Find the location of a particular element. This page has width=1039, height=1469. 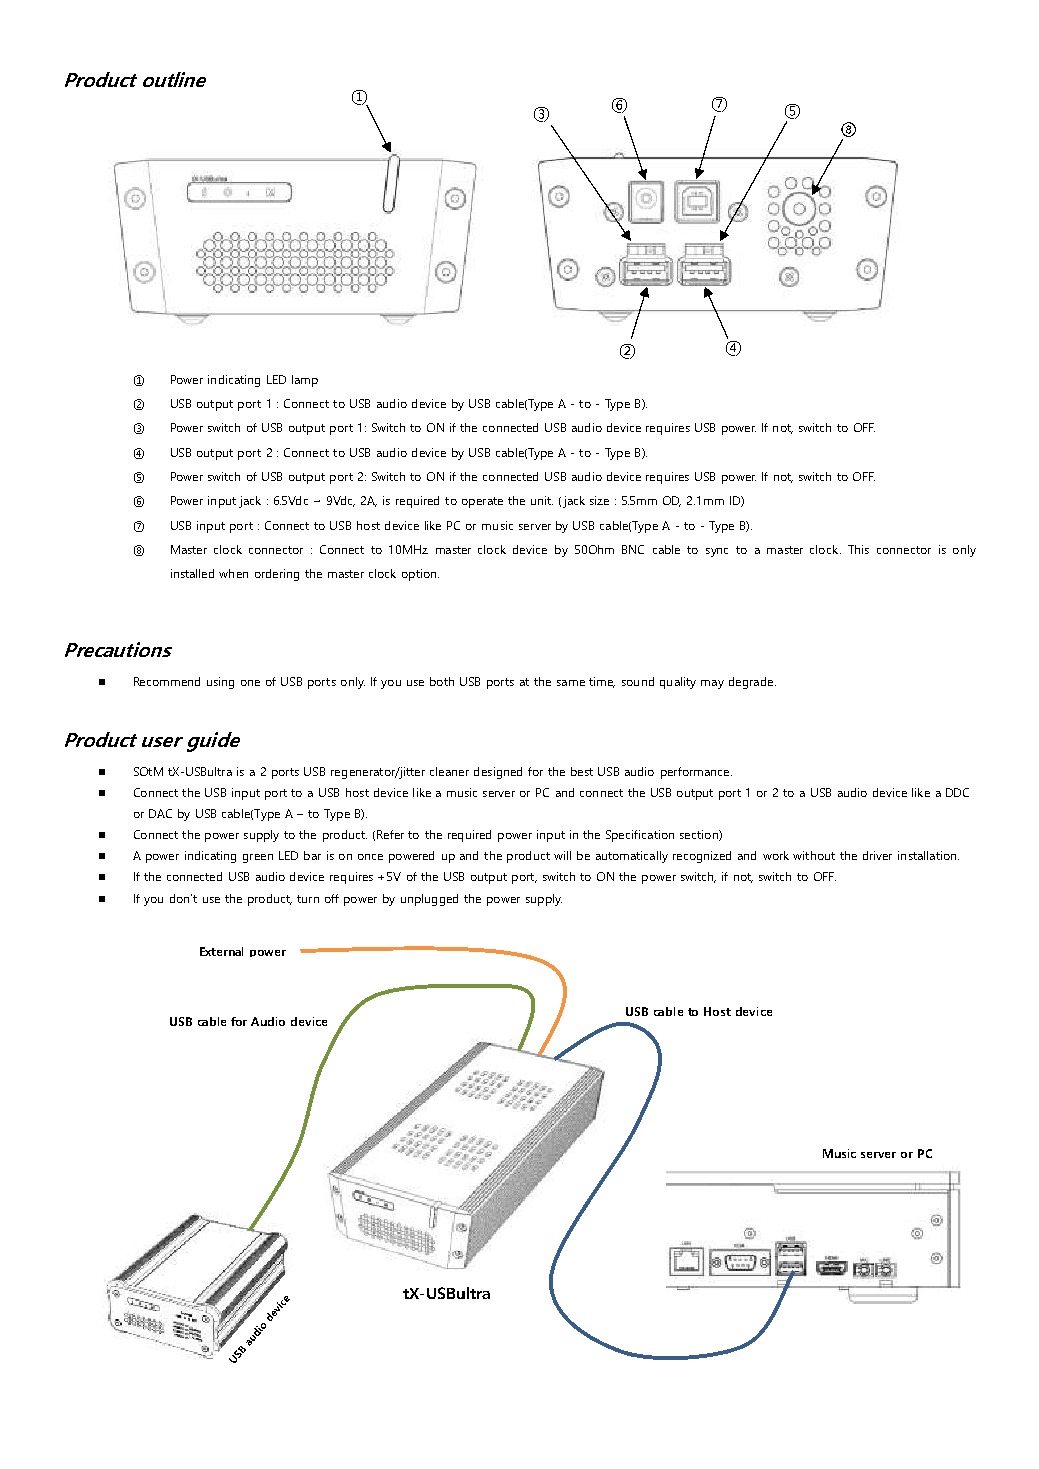

when is located at coordinates (233, 573).
